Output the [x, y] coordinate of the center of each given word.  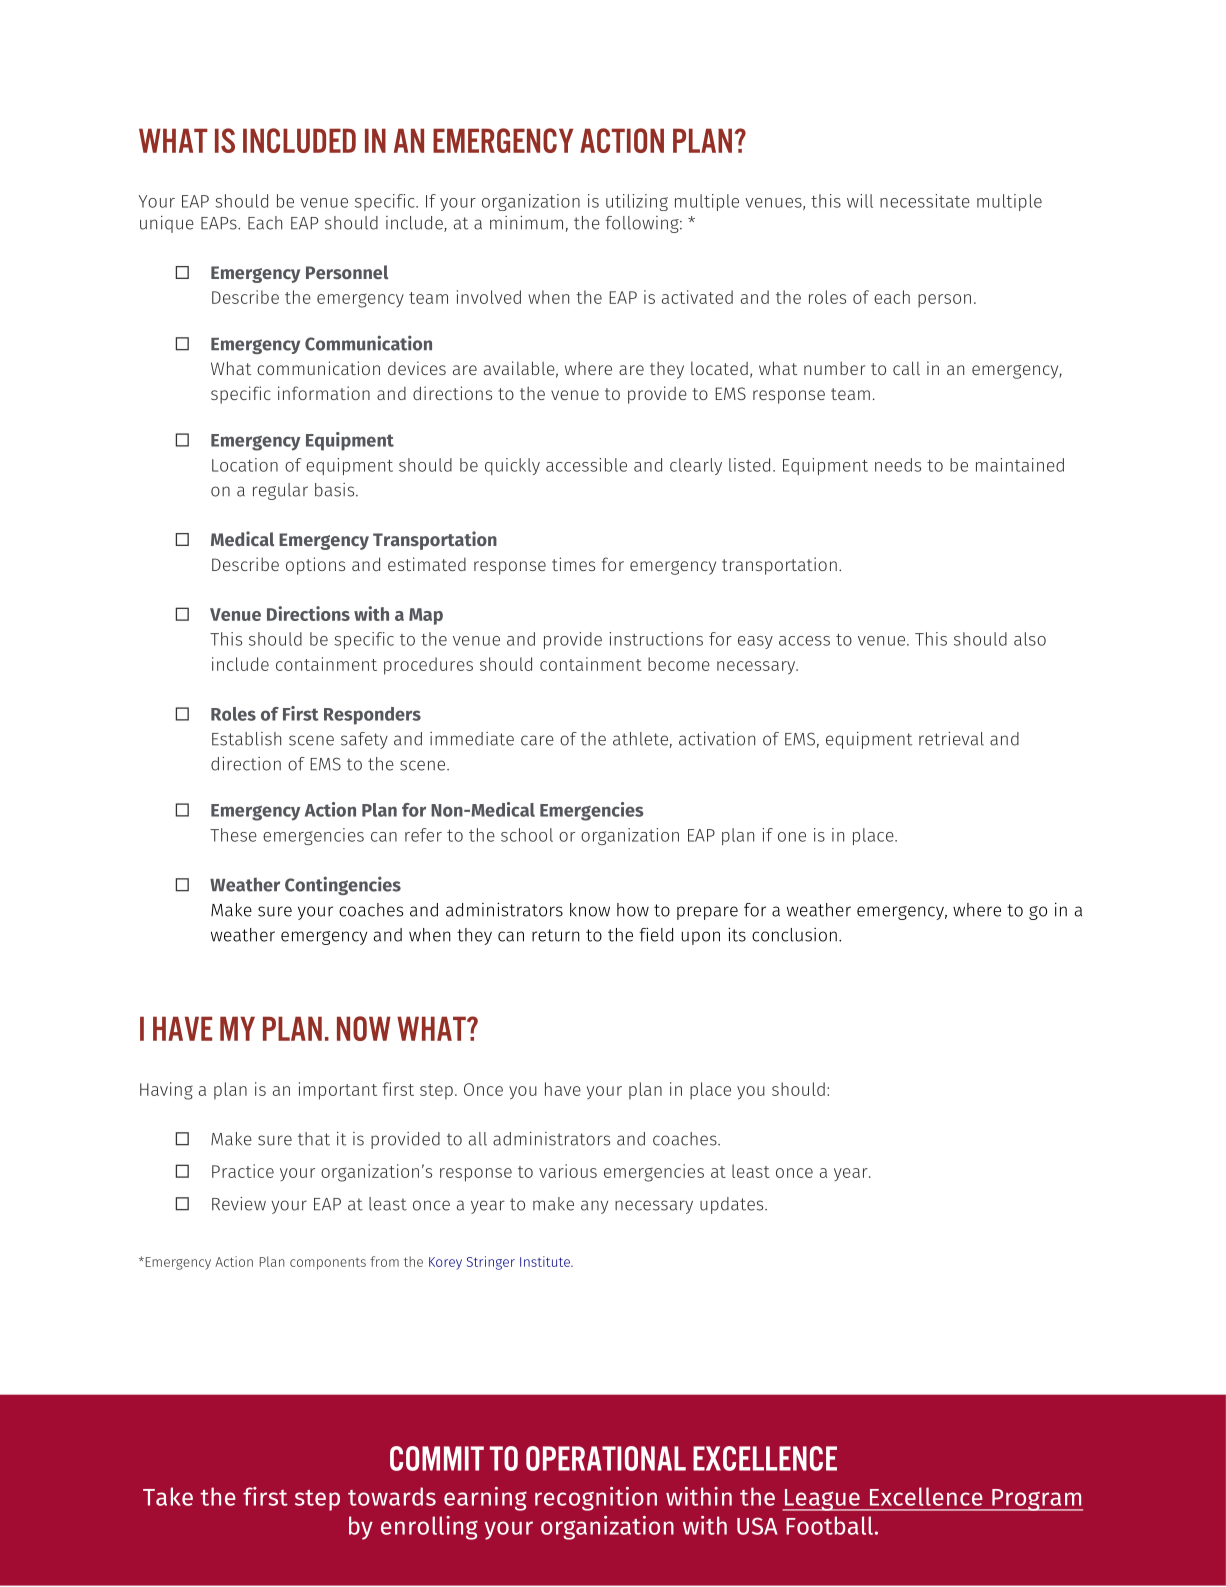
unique [167, 224]
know [590, 910]
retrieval [951, 739]
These [233, 835]
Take [168, 1496]
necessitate [925, 201]
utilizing [637, 202]
